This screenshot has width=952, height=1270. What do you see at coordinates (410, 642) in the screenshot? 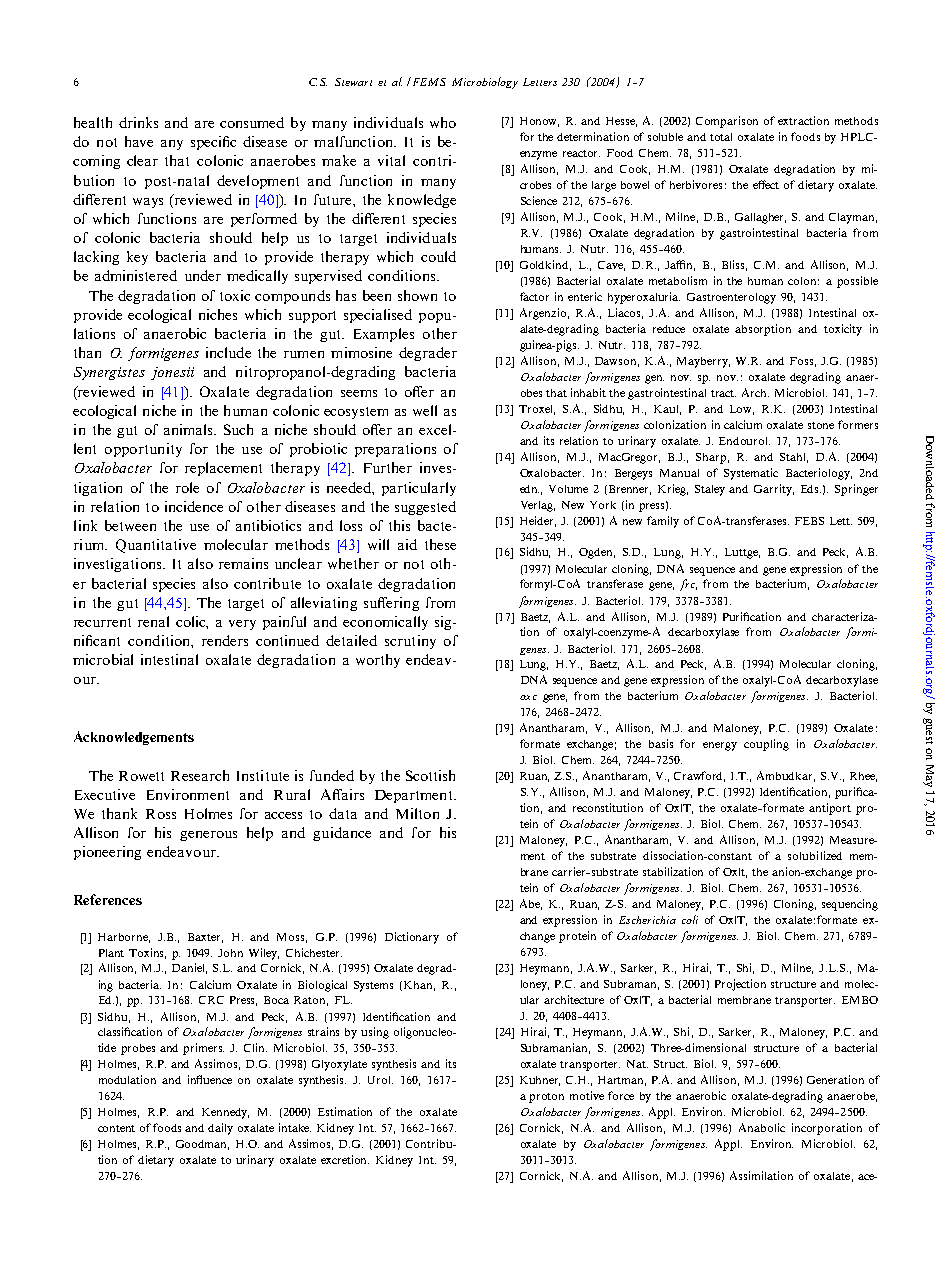
I see `scrutiny` at bounding box center [410, 642].
